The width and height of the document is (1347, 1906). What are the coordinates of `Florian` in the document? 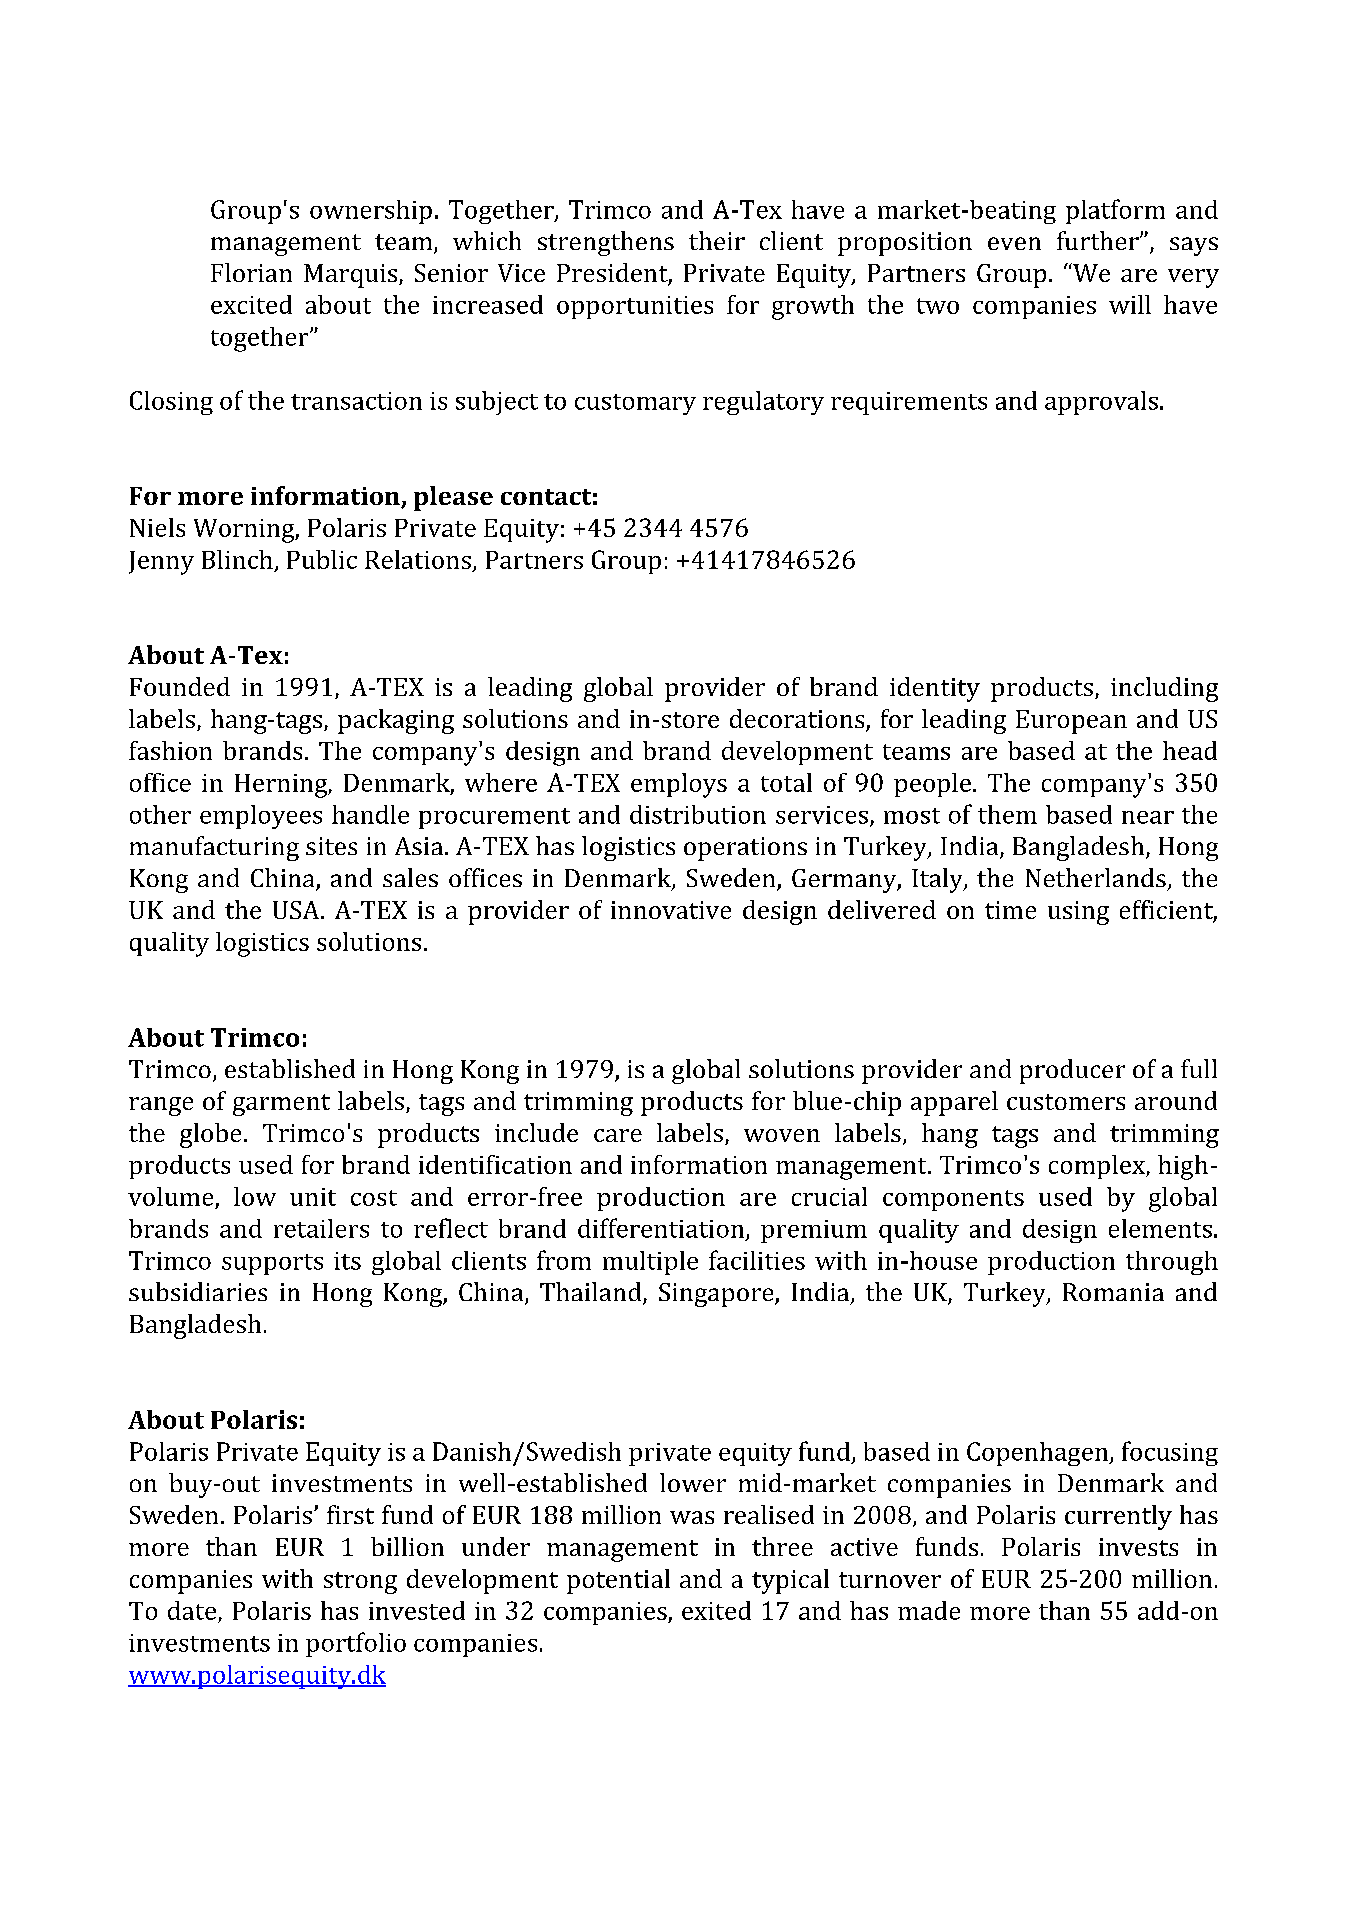 It's located at (251, 272).
